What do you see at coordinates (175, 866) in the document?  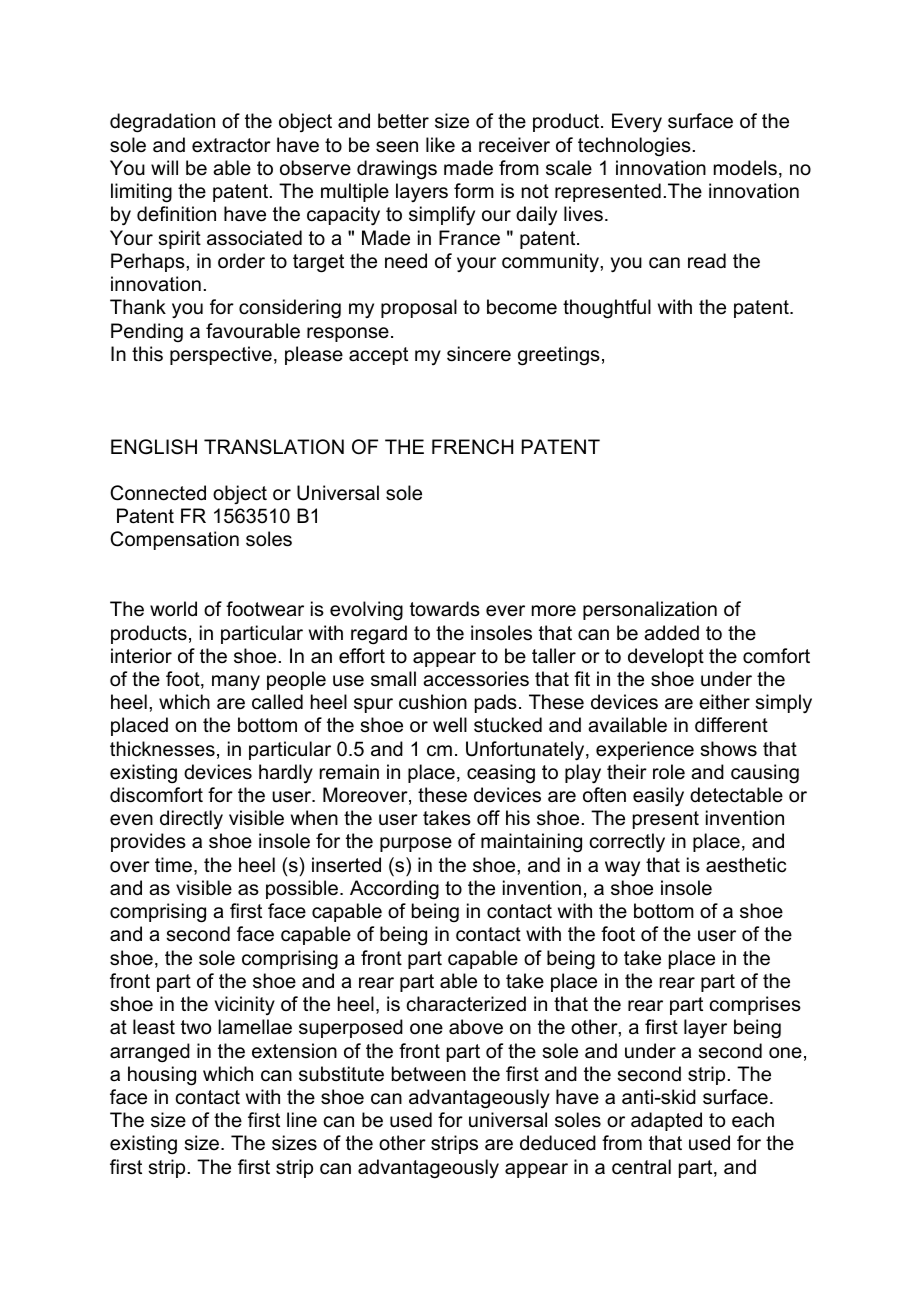 I see `time` at bounding box center [175, 866].
